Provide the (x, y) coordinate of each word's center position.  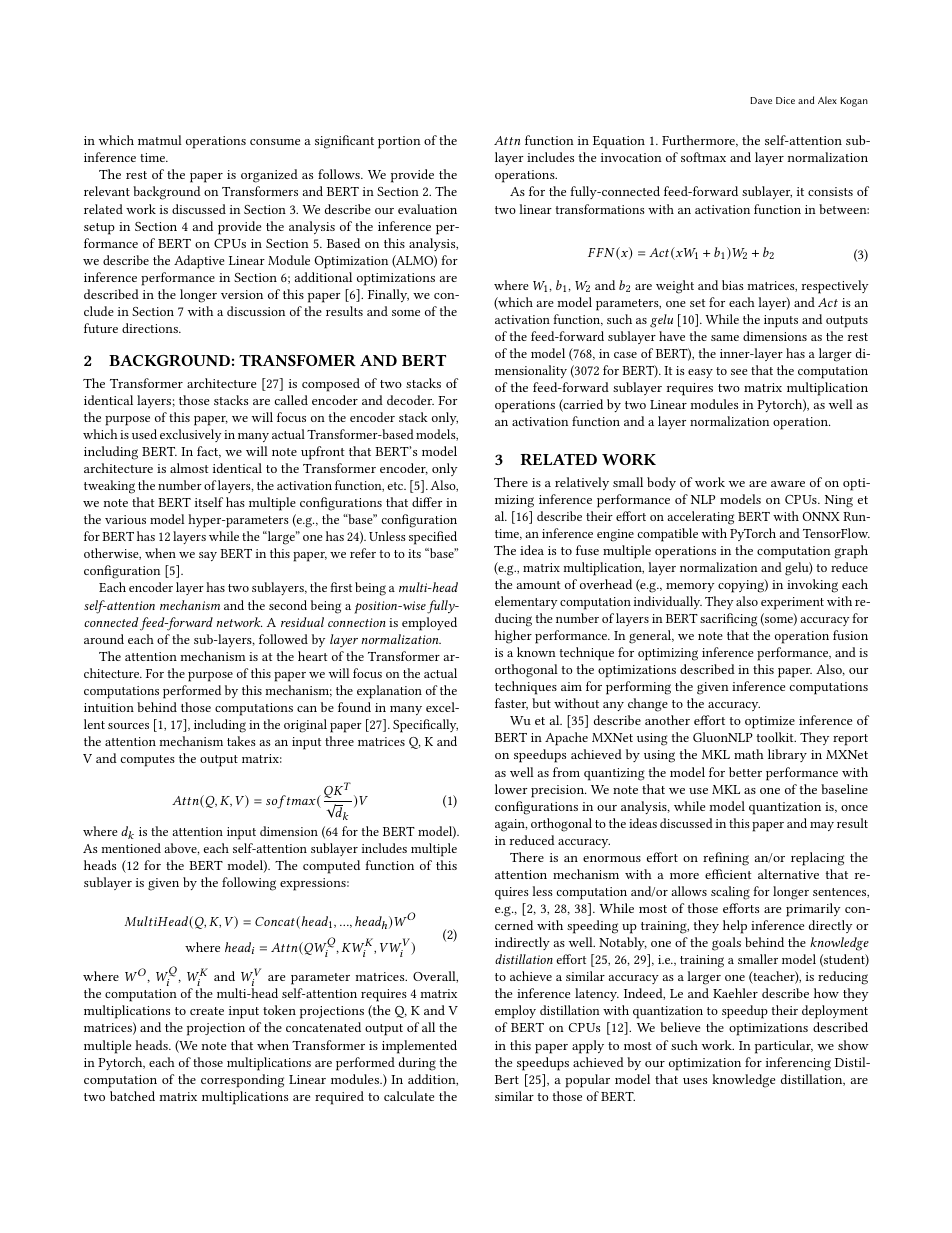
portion (399, 142)
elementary (526, 602)
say (208, 556)
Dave (761, 100)
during (417, 1064)
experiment (792, 603)
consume (275, 142)
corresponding (242, 1081)
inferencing (798, 1064)
